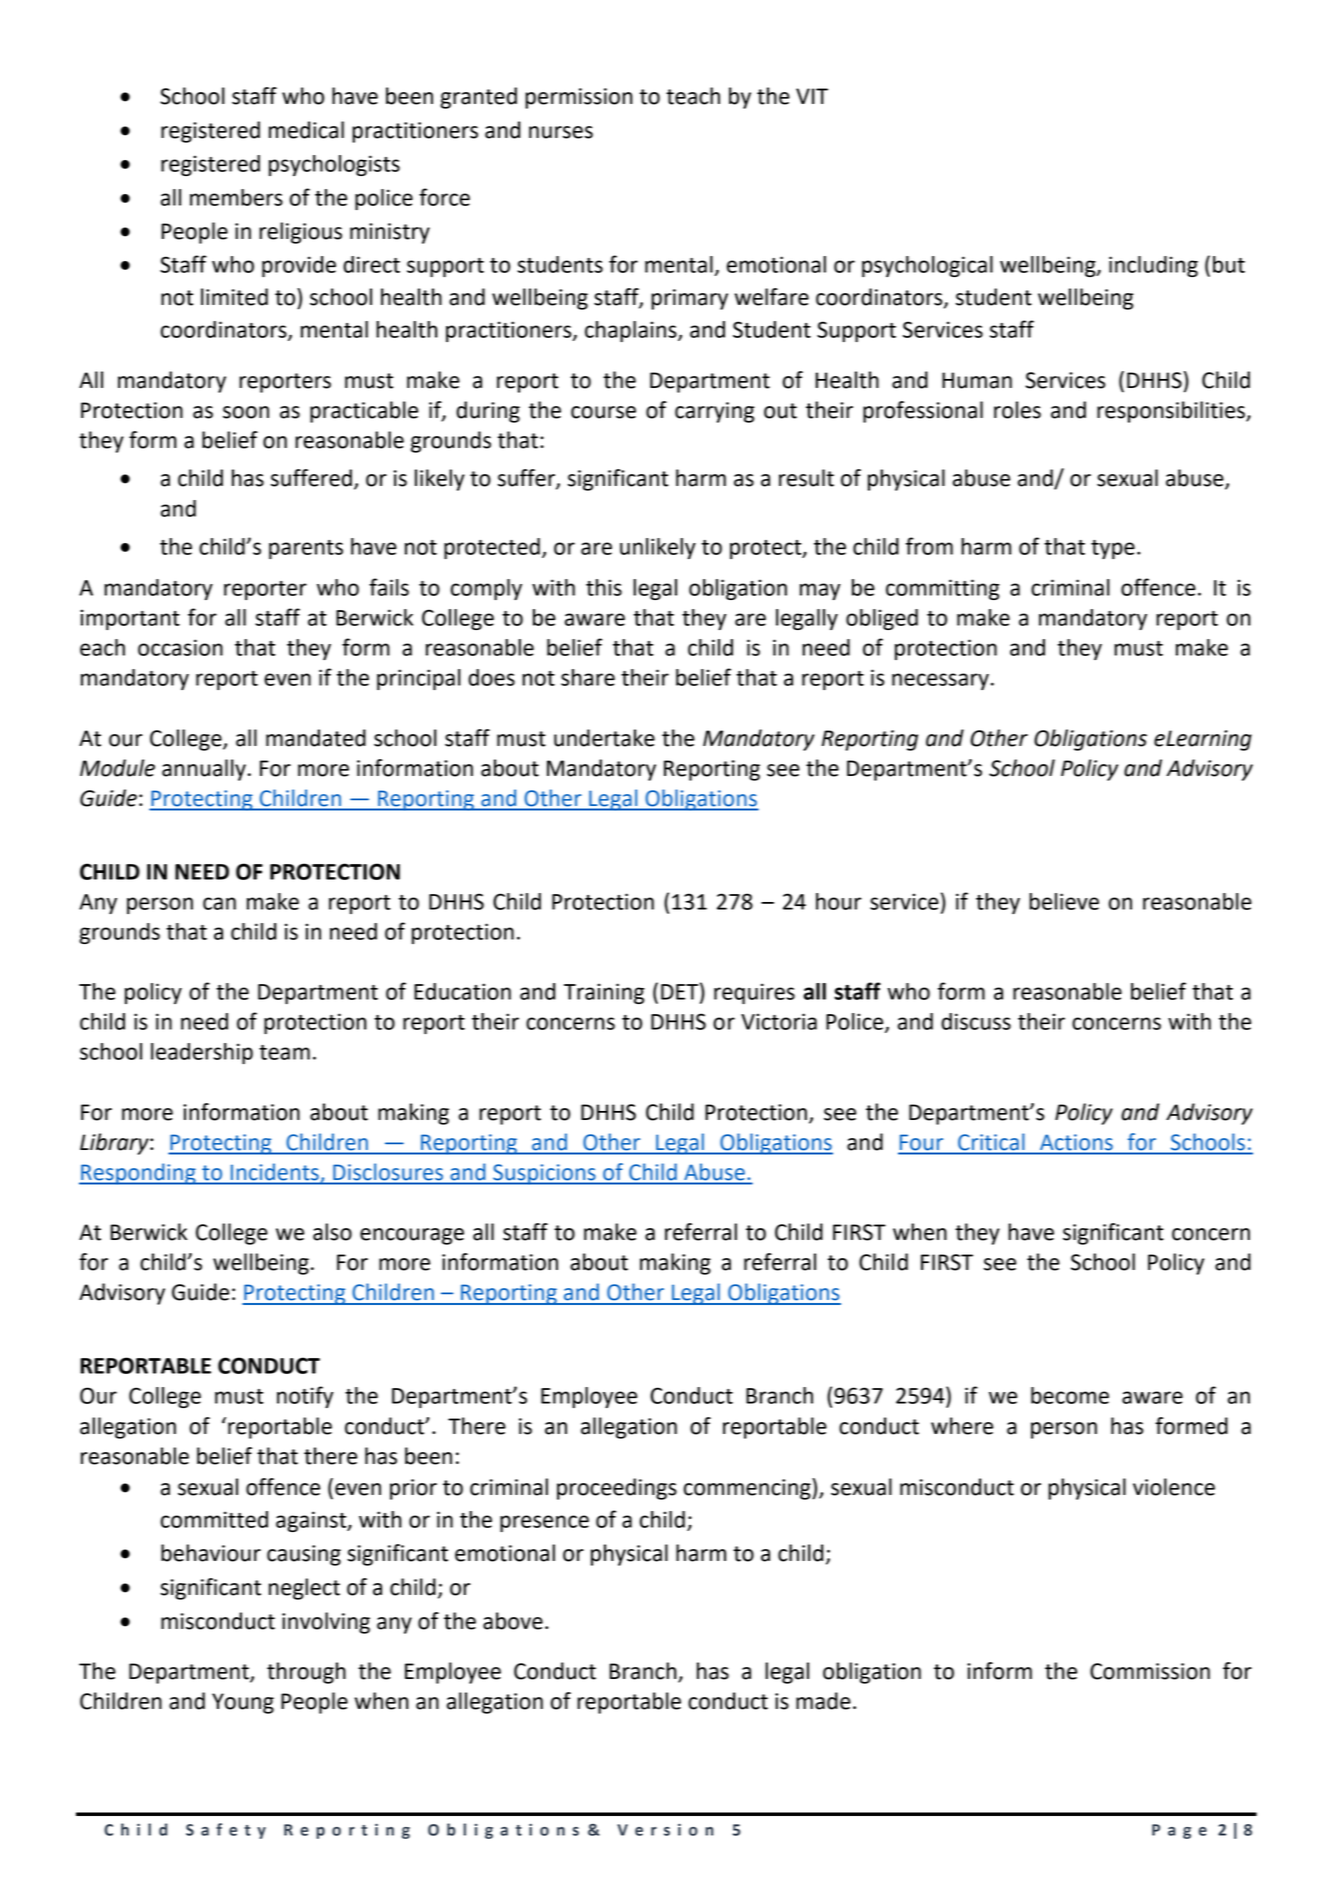 This screenshot has height=1884, width=1332. What do you see at coordinates (1150, 1671) in the screenshot?
I see `Commission` at bounding box center [1150, 1671].
